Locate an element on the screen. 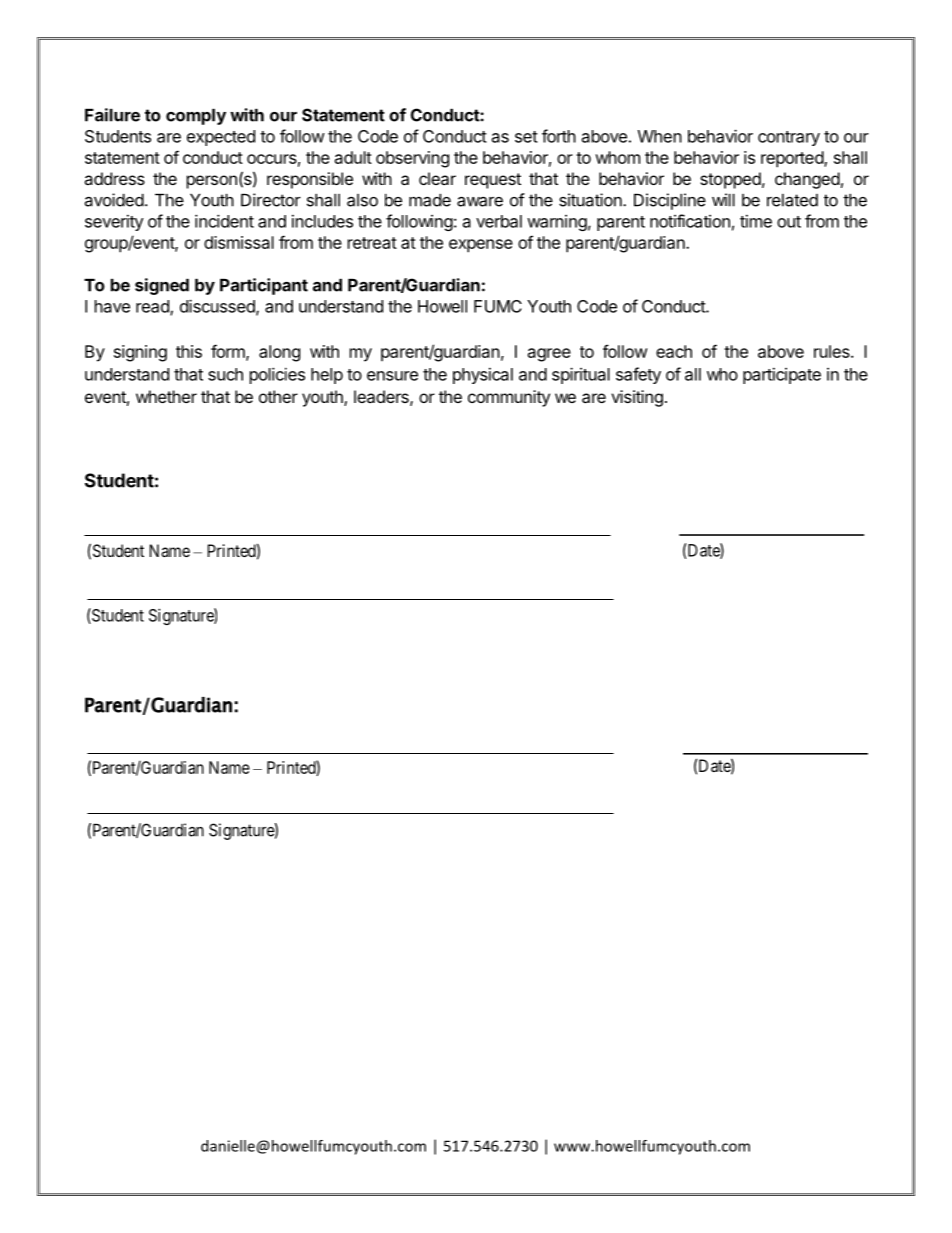 The width and height of the screenshot is (952, 1233). whether is located at coordinates (166, 396).
